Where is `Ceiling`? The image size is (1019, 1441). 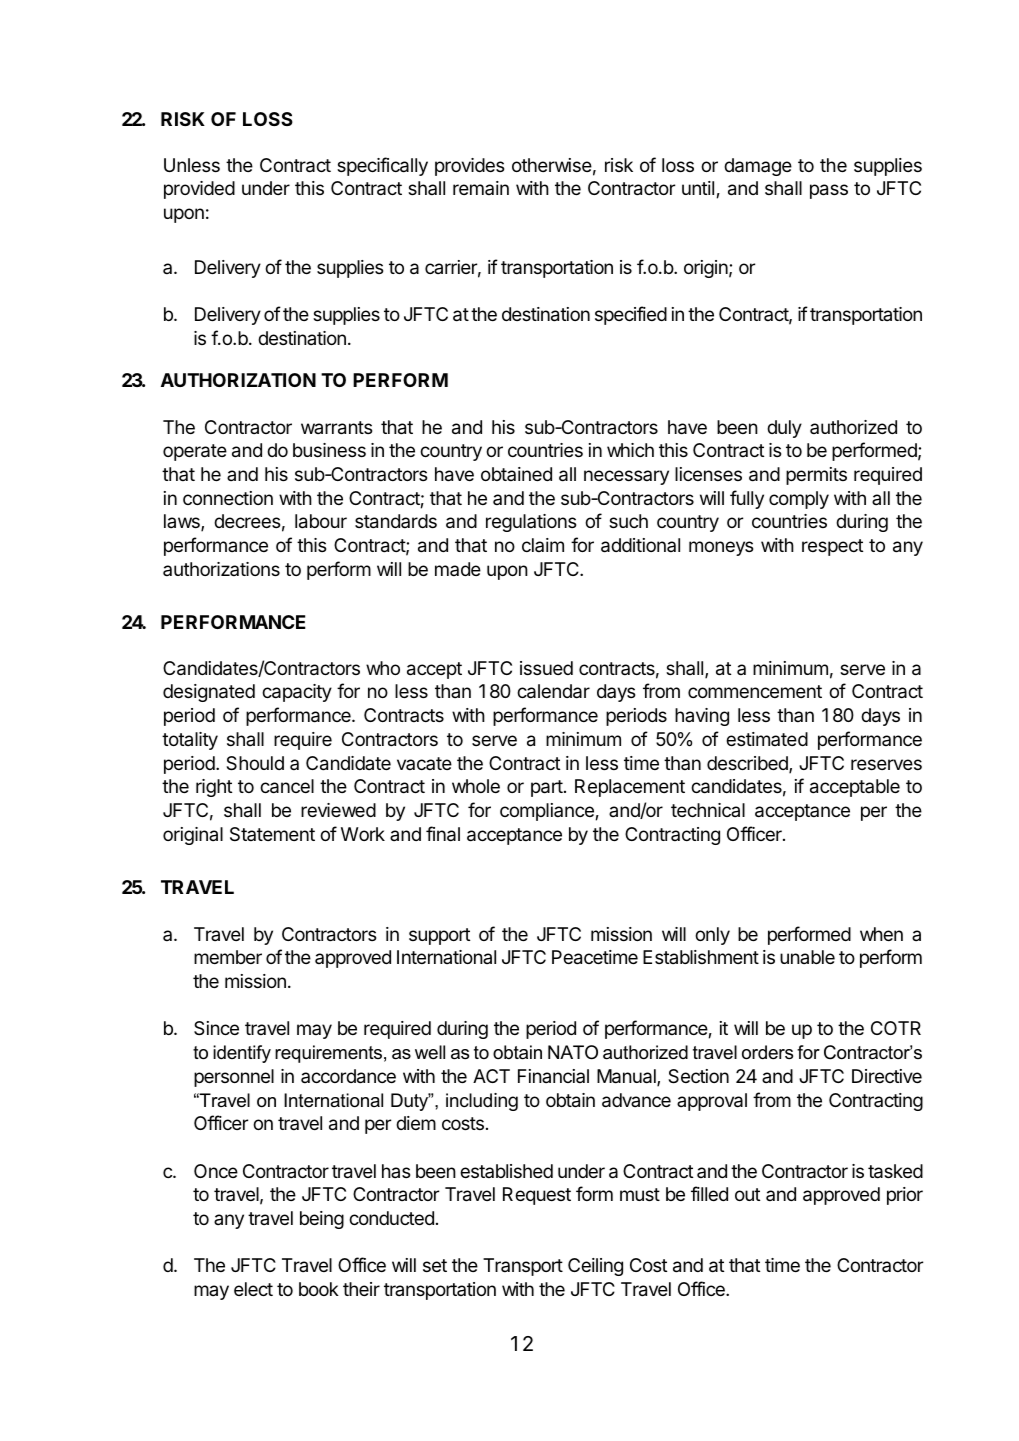 Ceiling is located at coordinates (595, 1267).
